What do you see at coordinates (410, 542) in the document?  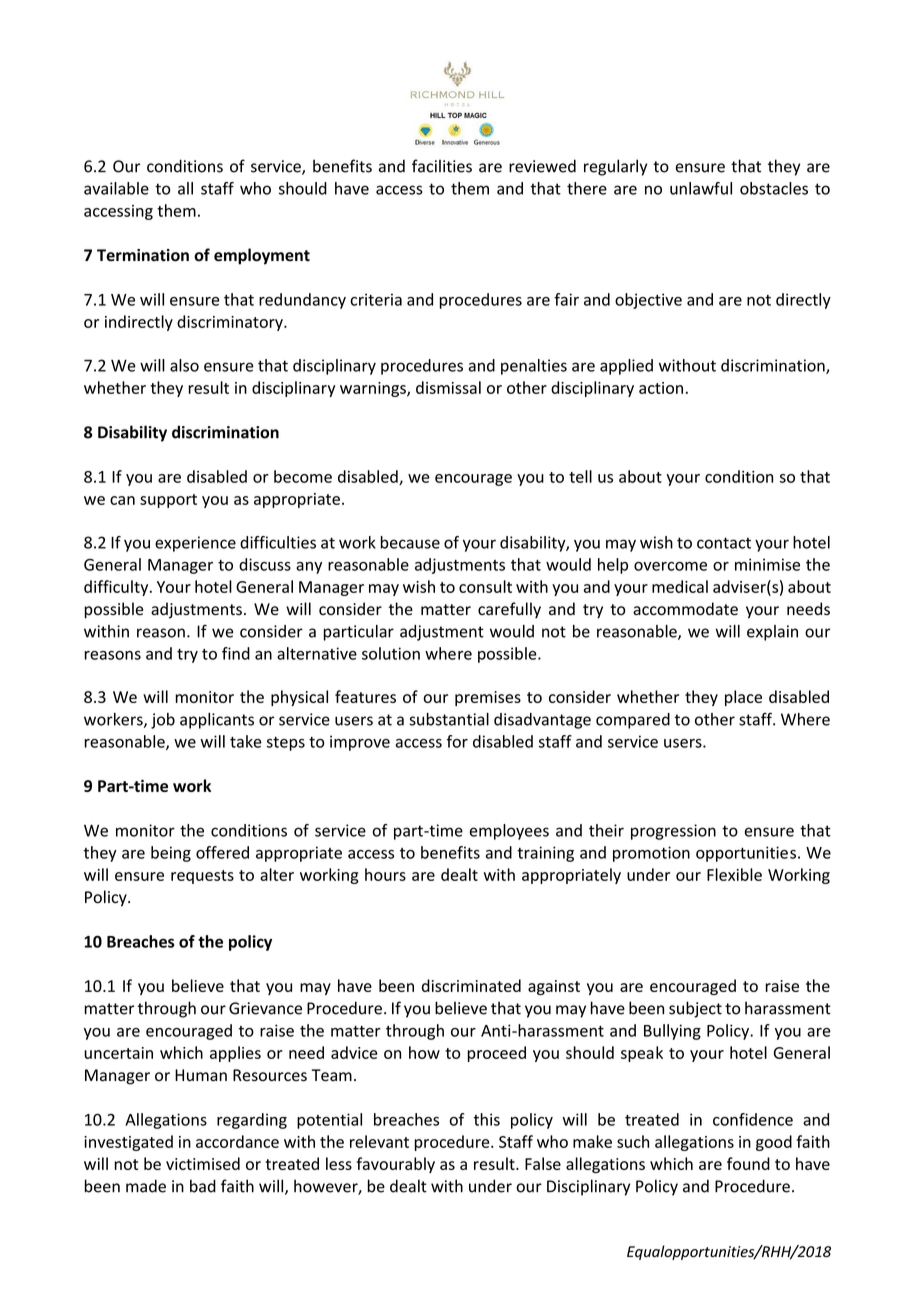 I see `because` at bounding box center [410, 542].
